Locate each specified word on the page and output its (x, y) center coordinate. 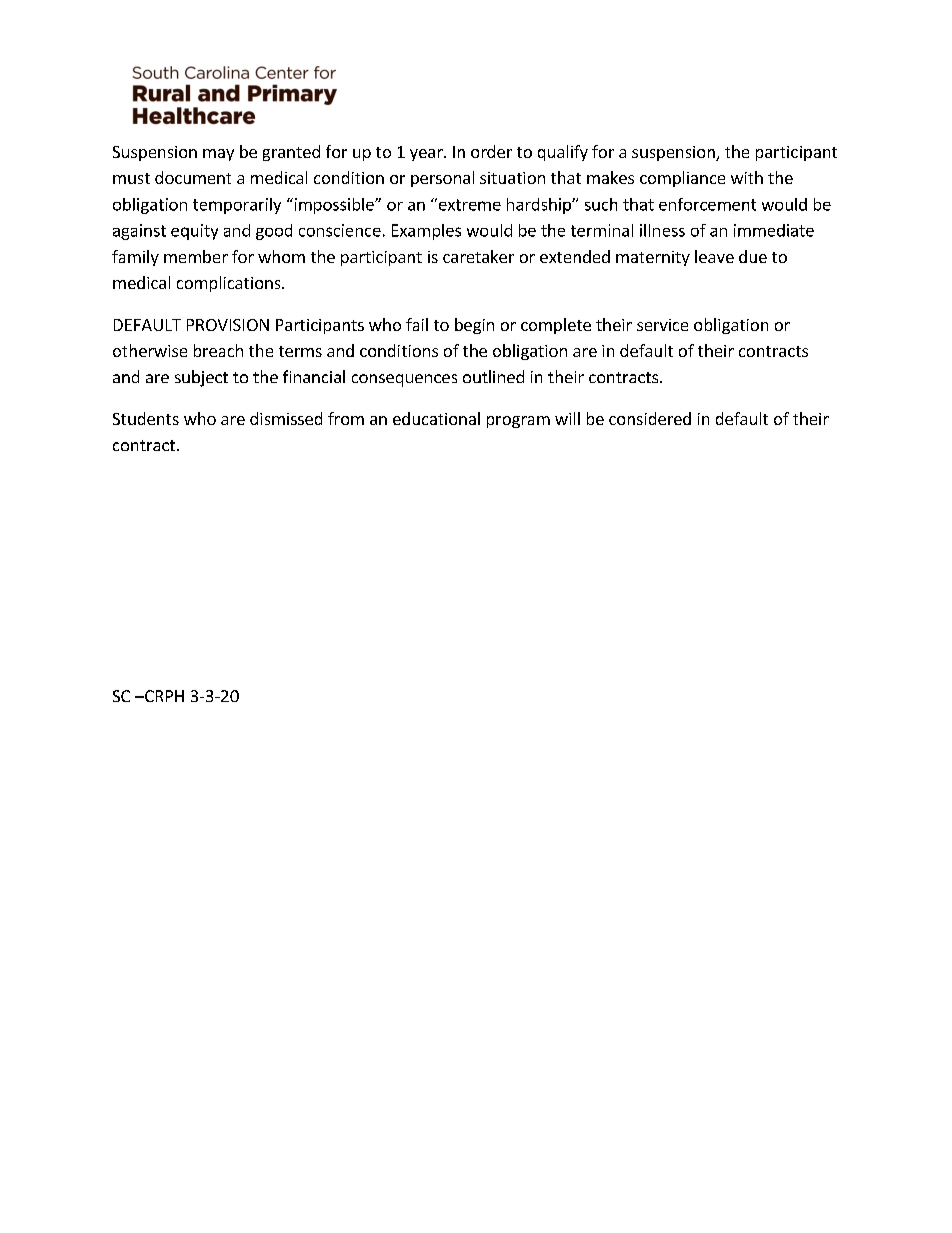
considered (650, 418)
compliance (682, 179)
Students (146, 418)
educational (436, 418)
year (427, 155)
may (218, 155)
